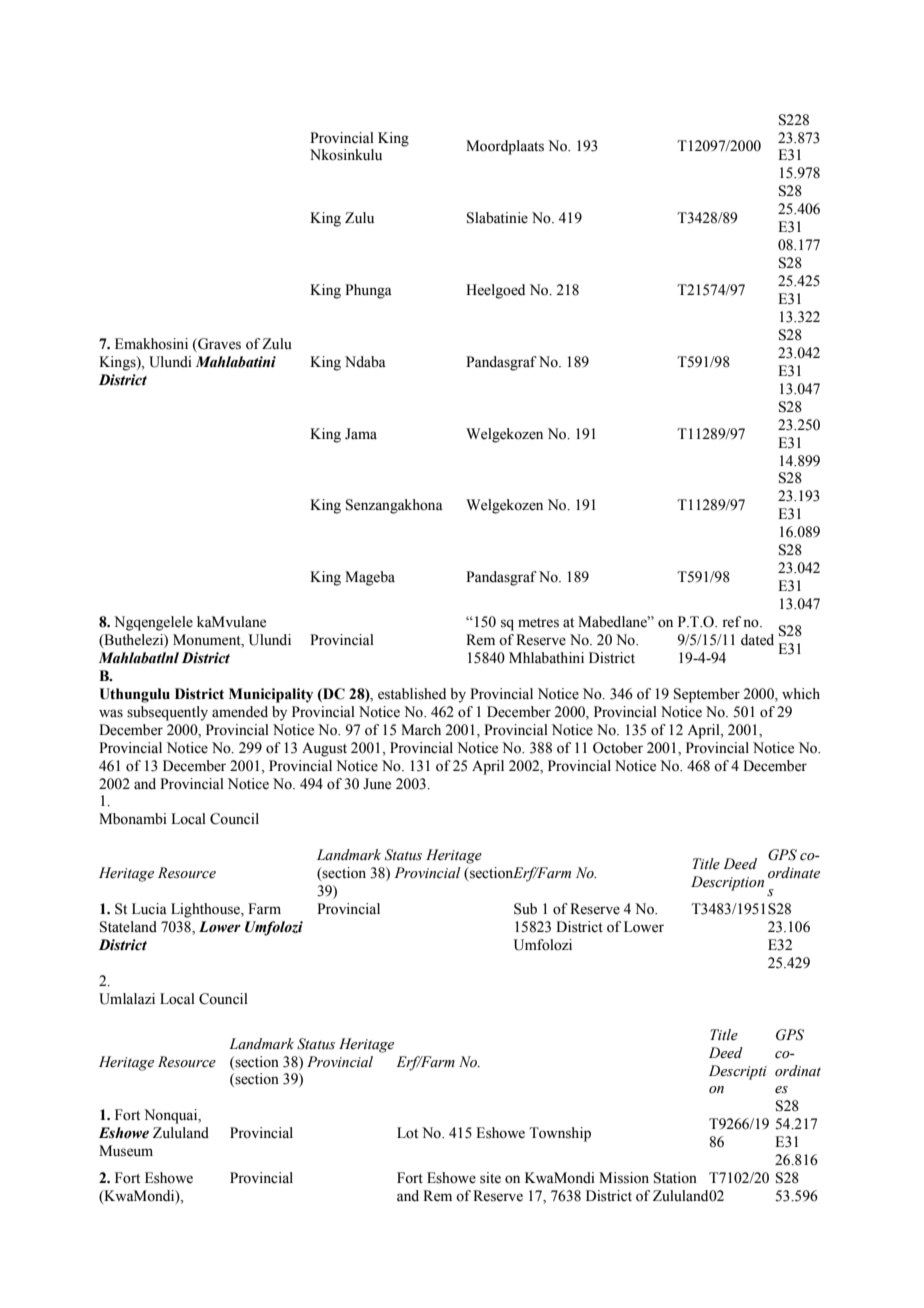  Describe the element at coordinates (126, 1151) in the document. I see `Museum` at that location.
